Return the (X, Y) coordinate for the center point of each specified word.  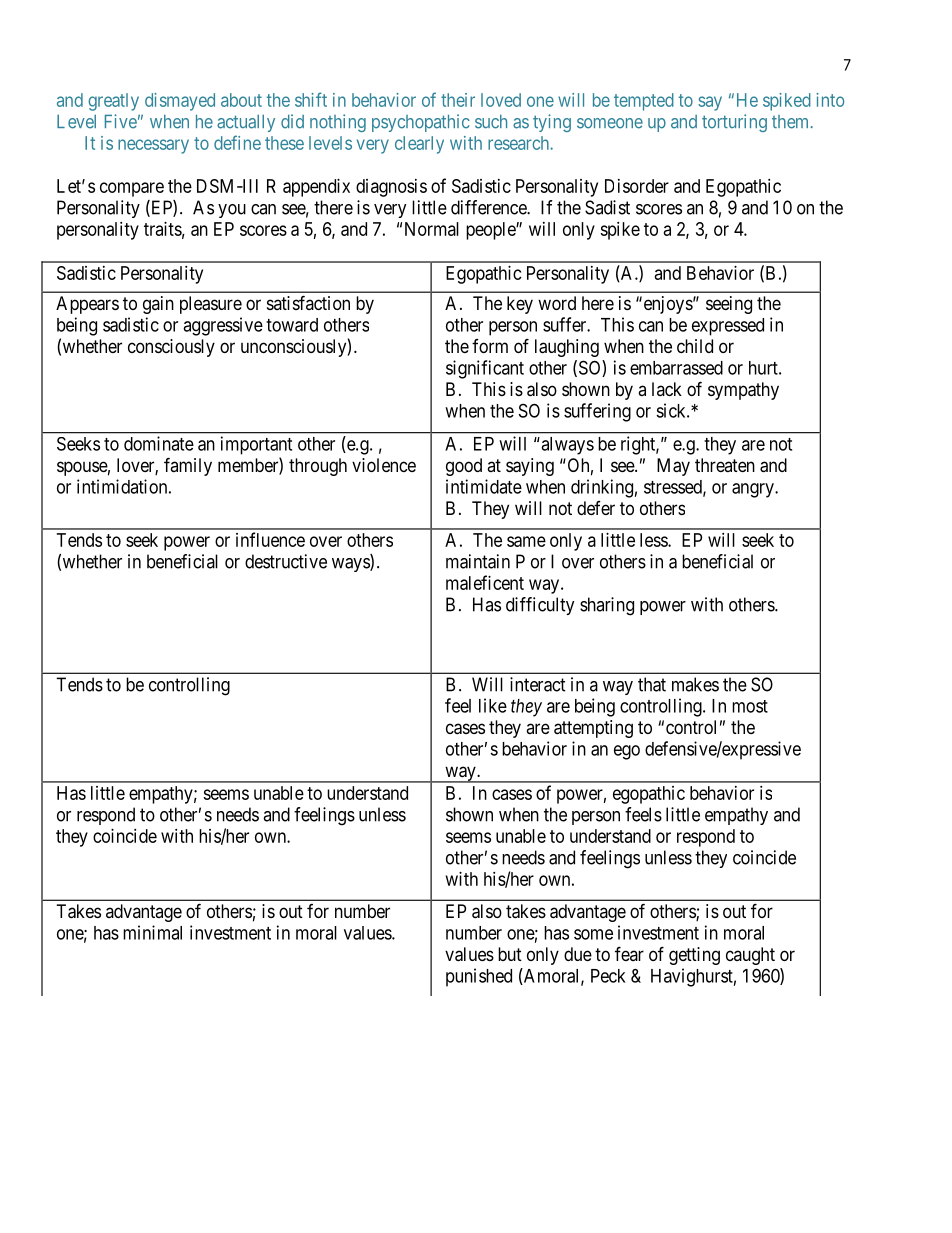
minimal (152, 932)
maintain (478, 561)
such (491, 122)
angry (754, 490)
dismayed (180, 102)
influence (270, 539)
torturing (734, 123)
